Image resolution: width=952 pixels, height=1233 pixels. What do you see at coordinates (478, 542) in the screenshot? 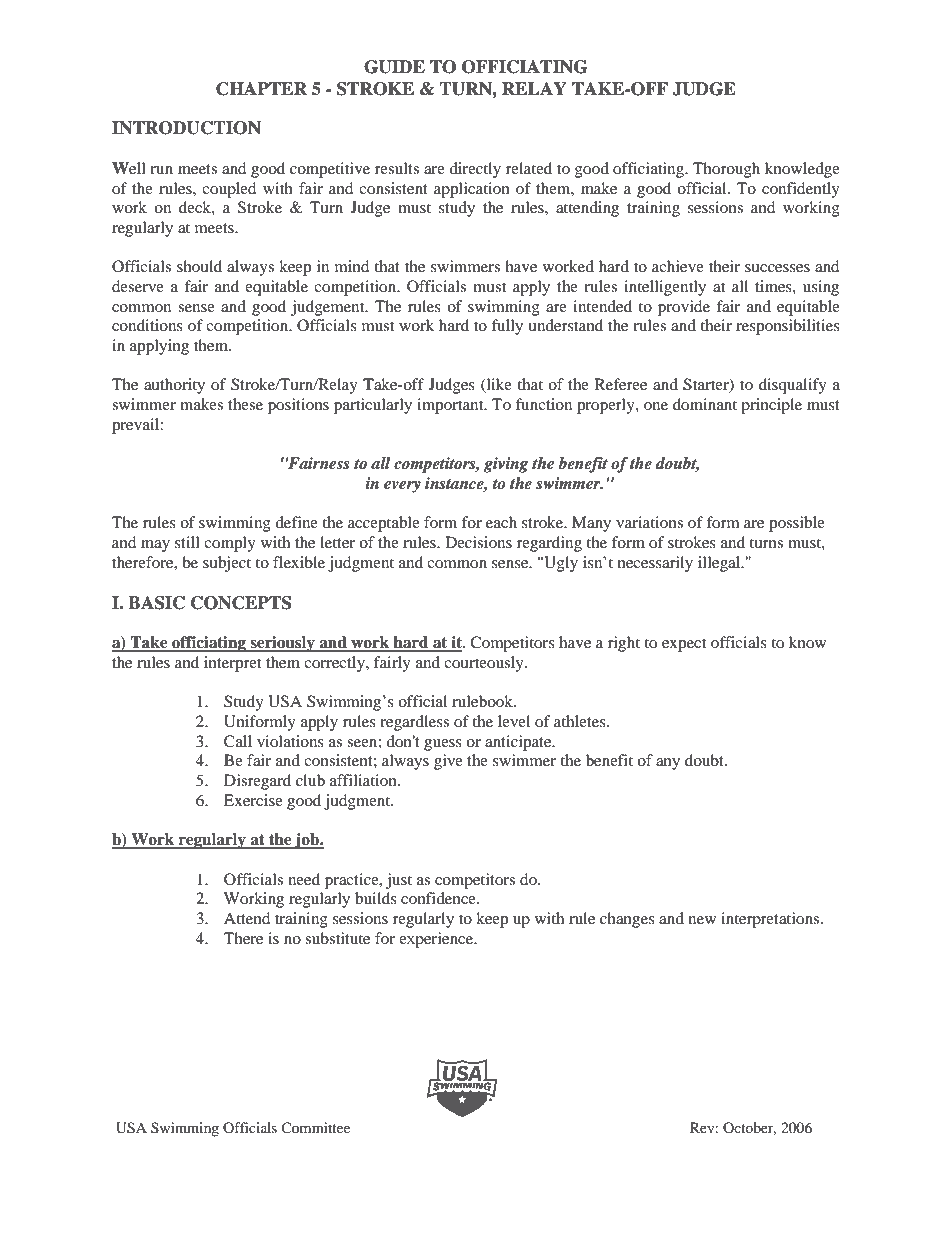
I see `Decisions` at bounding box center [478, 542].
